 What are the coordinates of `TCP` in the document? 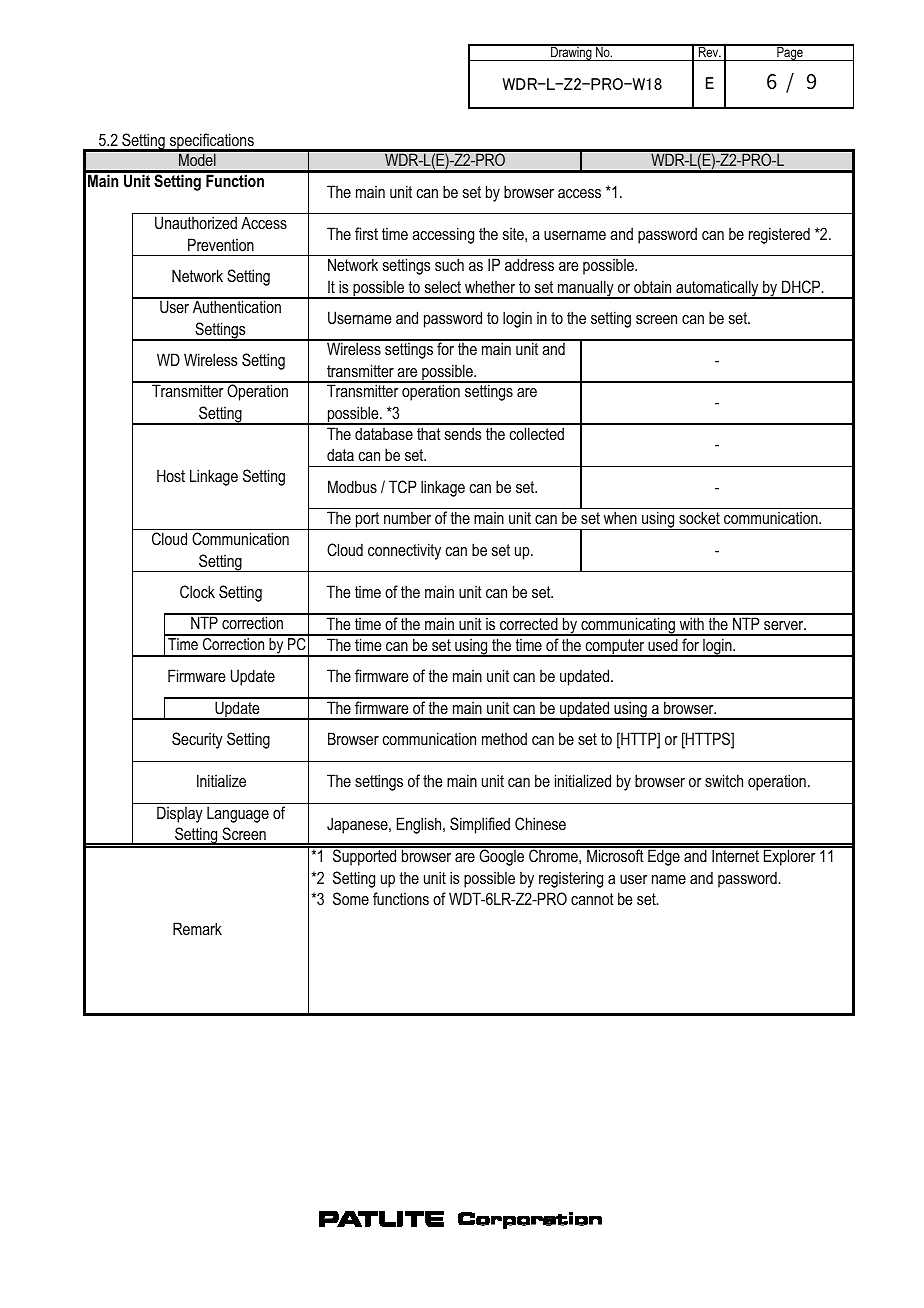 It's located at (403, 486).
